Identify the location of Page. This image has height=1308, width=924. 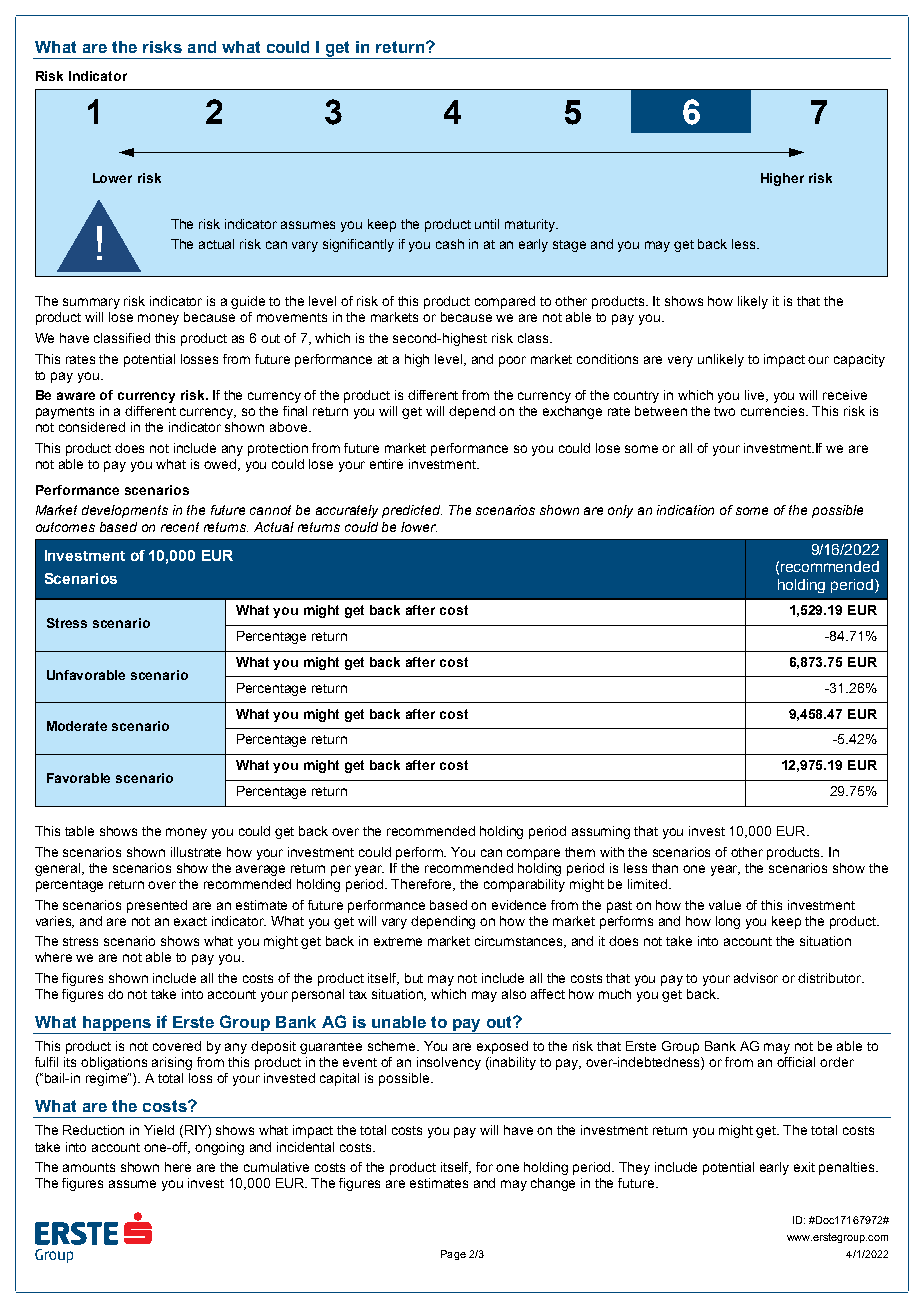
(453, 1255).
